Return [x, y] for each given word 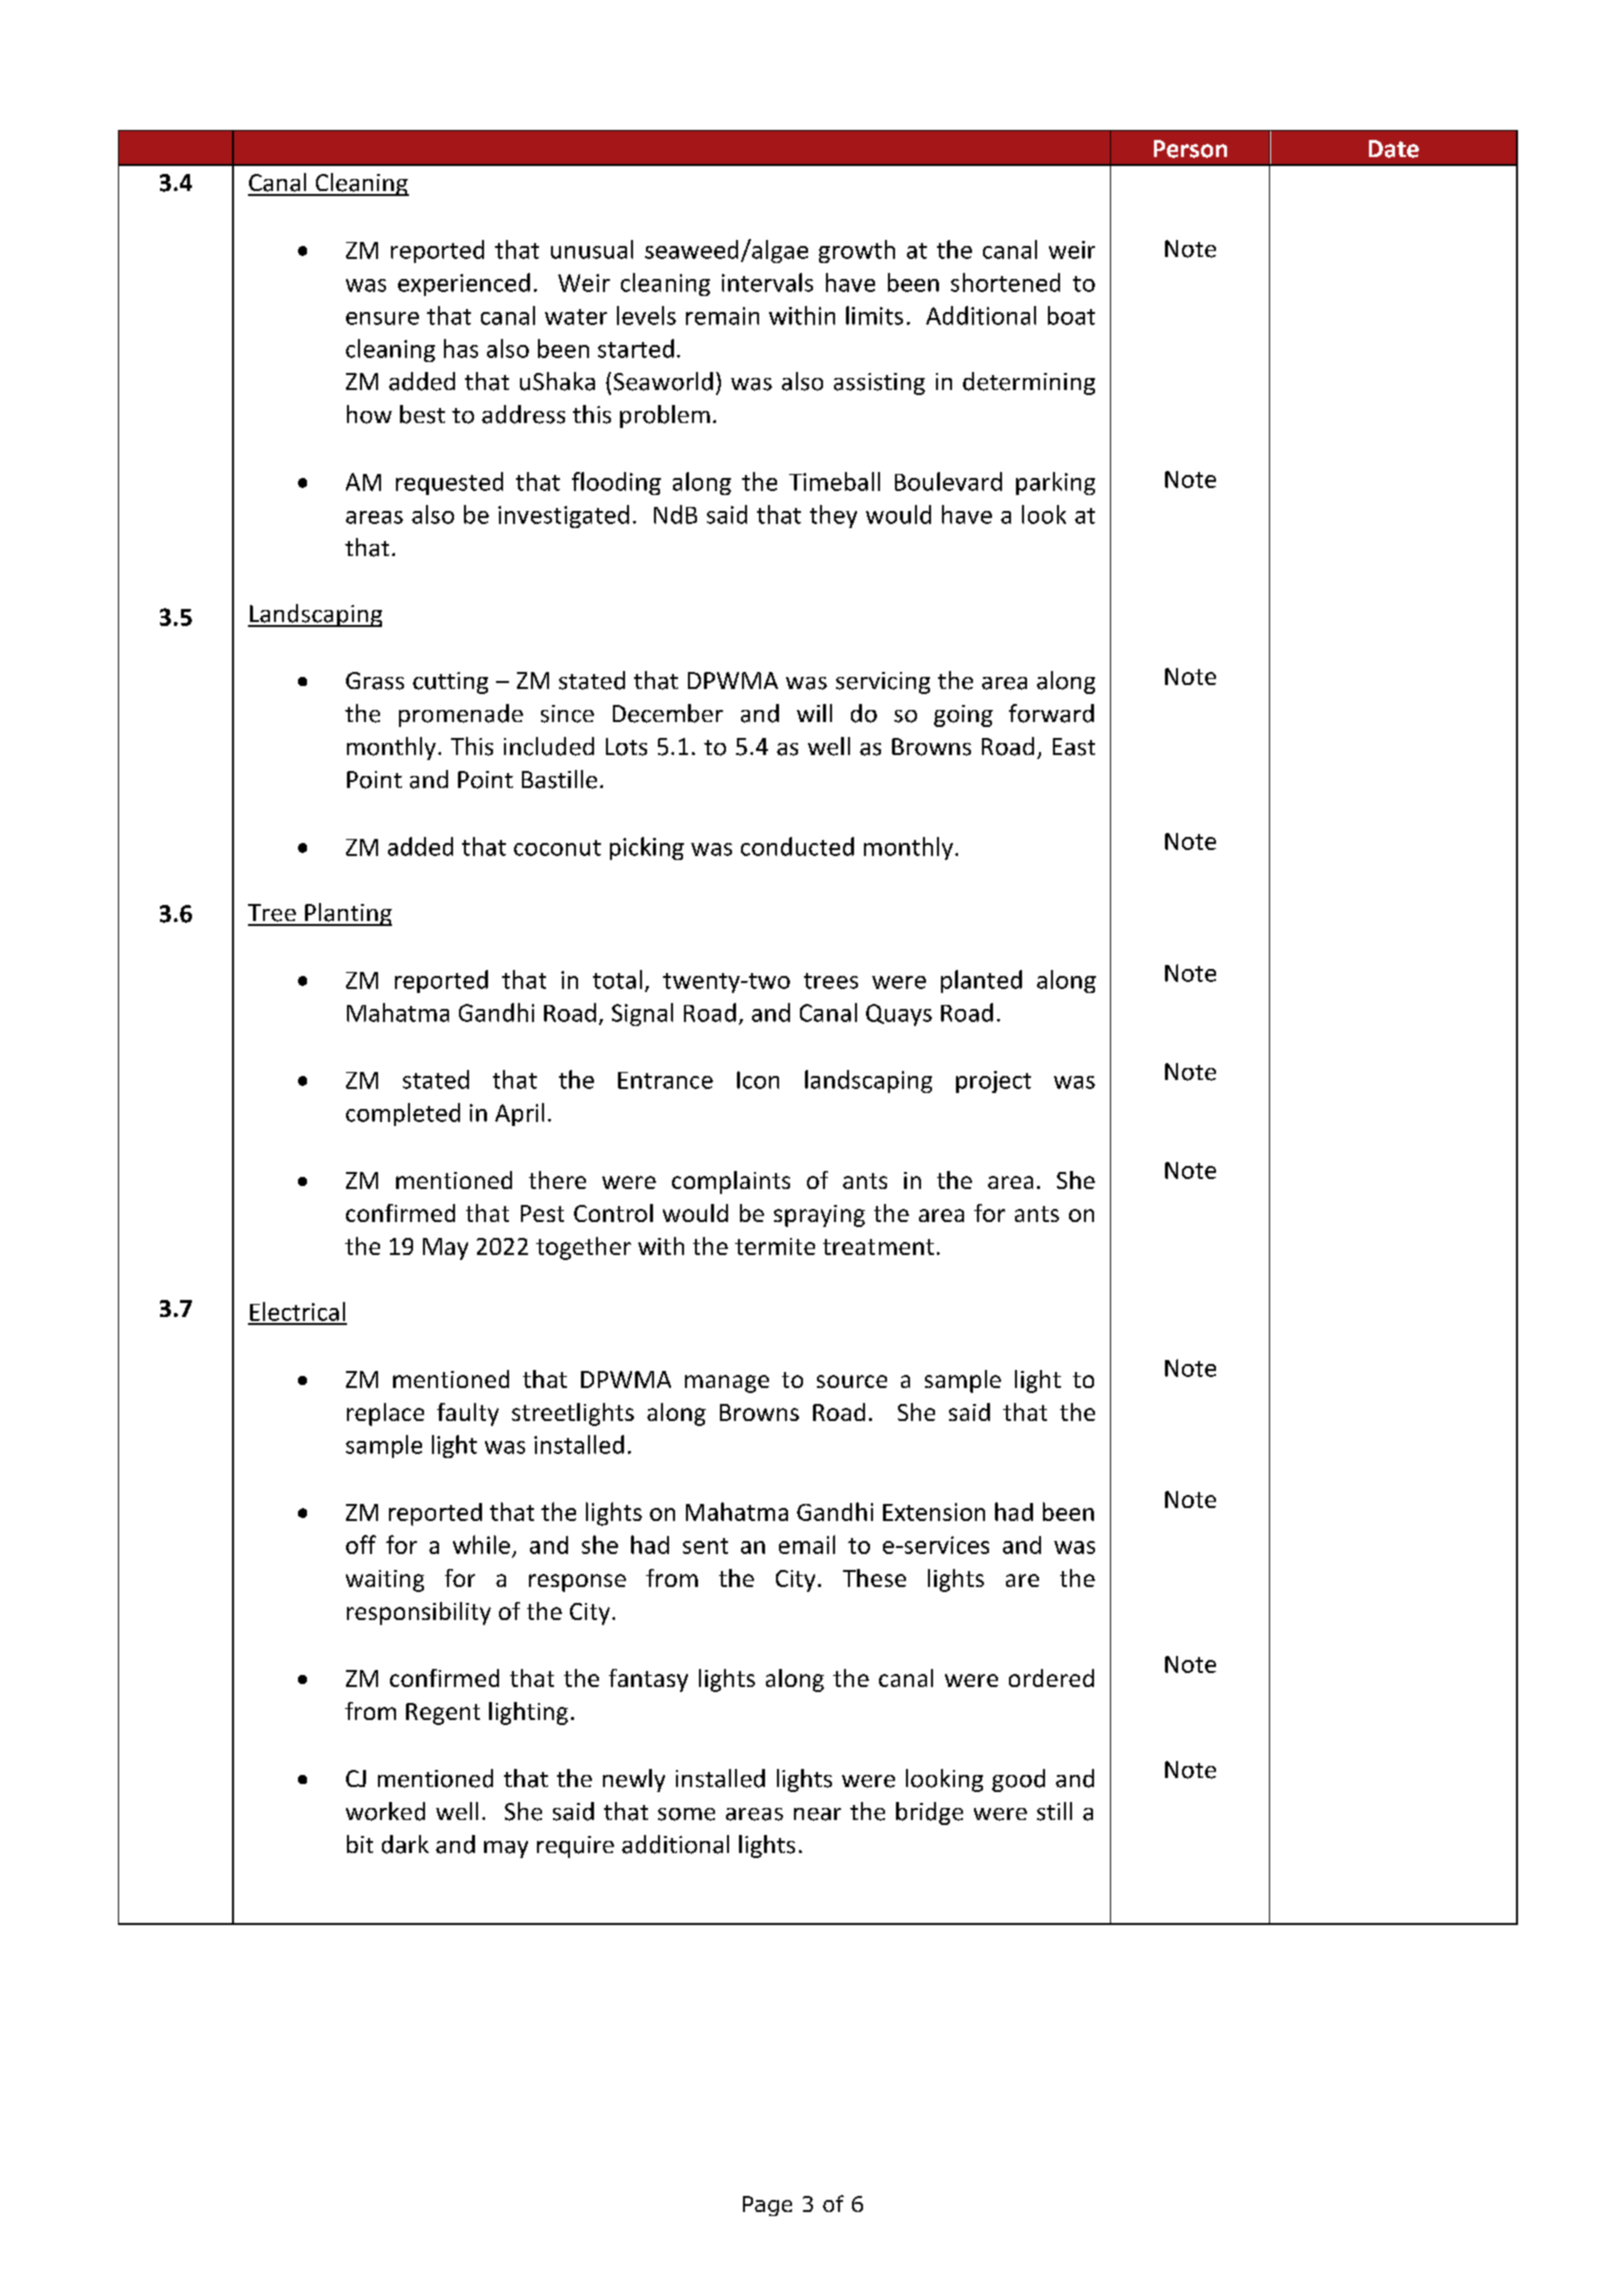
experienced [464, 284]
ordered [1051, 1678]
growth [857, 251]
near [817, 1814]
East [1074, 747]
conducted [797, 846]
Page [767, 2206]
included [549, 746]
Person [1190, 149]
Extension [934, 1512]
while [481, 1544]
